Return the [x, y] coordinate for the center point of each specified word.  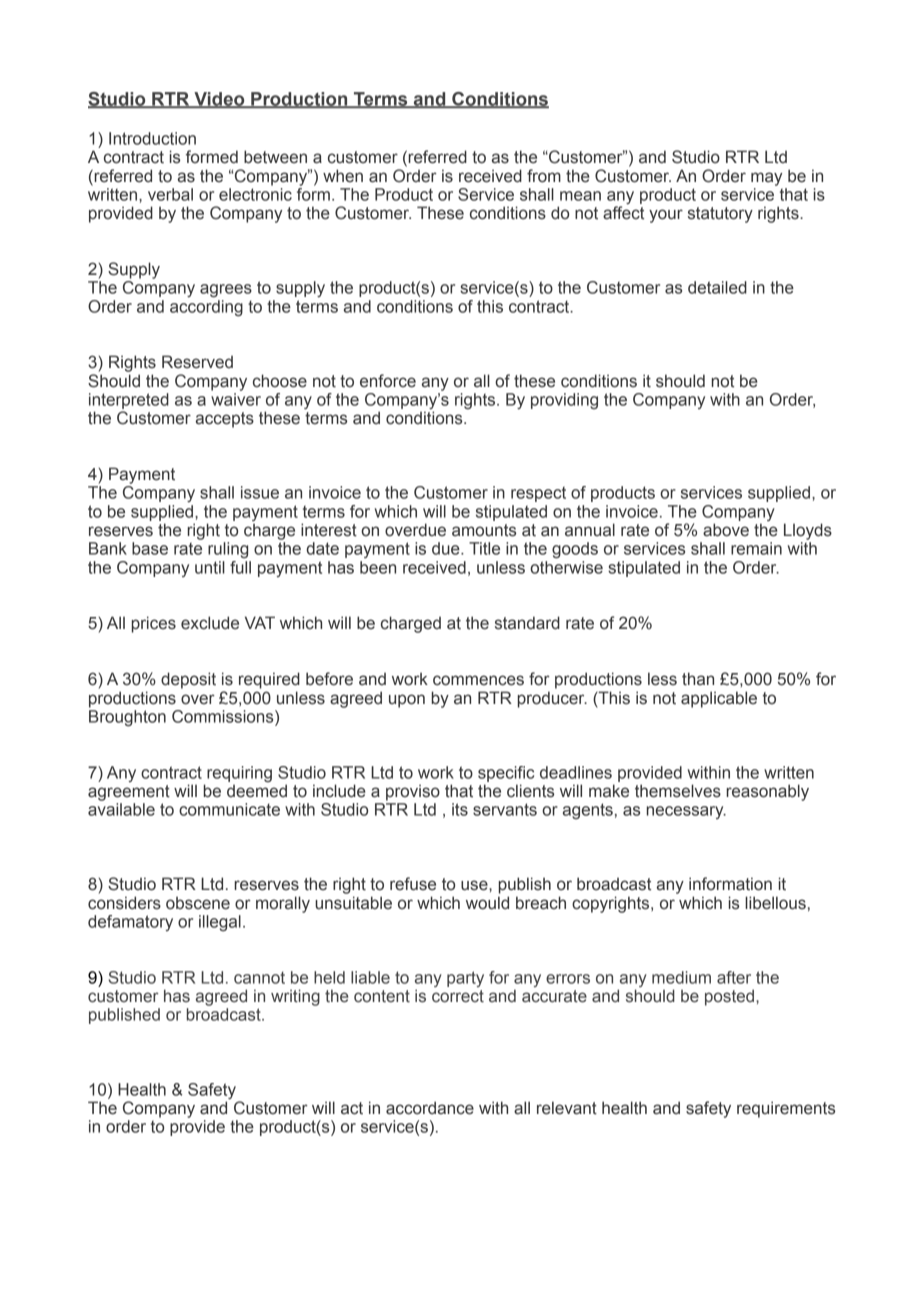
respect [538, 494]
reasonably [767, 792]
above [726, 530]
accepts [225, 420]
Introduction [152, 138]
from [544, 176]
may [766, 179]
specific [506, 774]
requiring [239, 774]
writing [295, 997]
